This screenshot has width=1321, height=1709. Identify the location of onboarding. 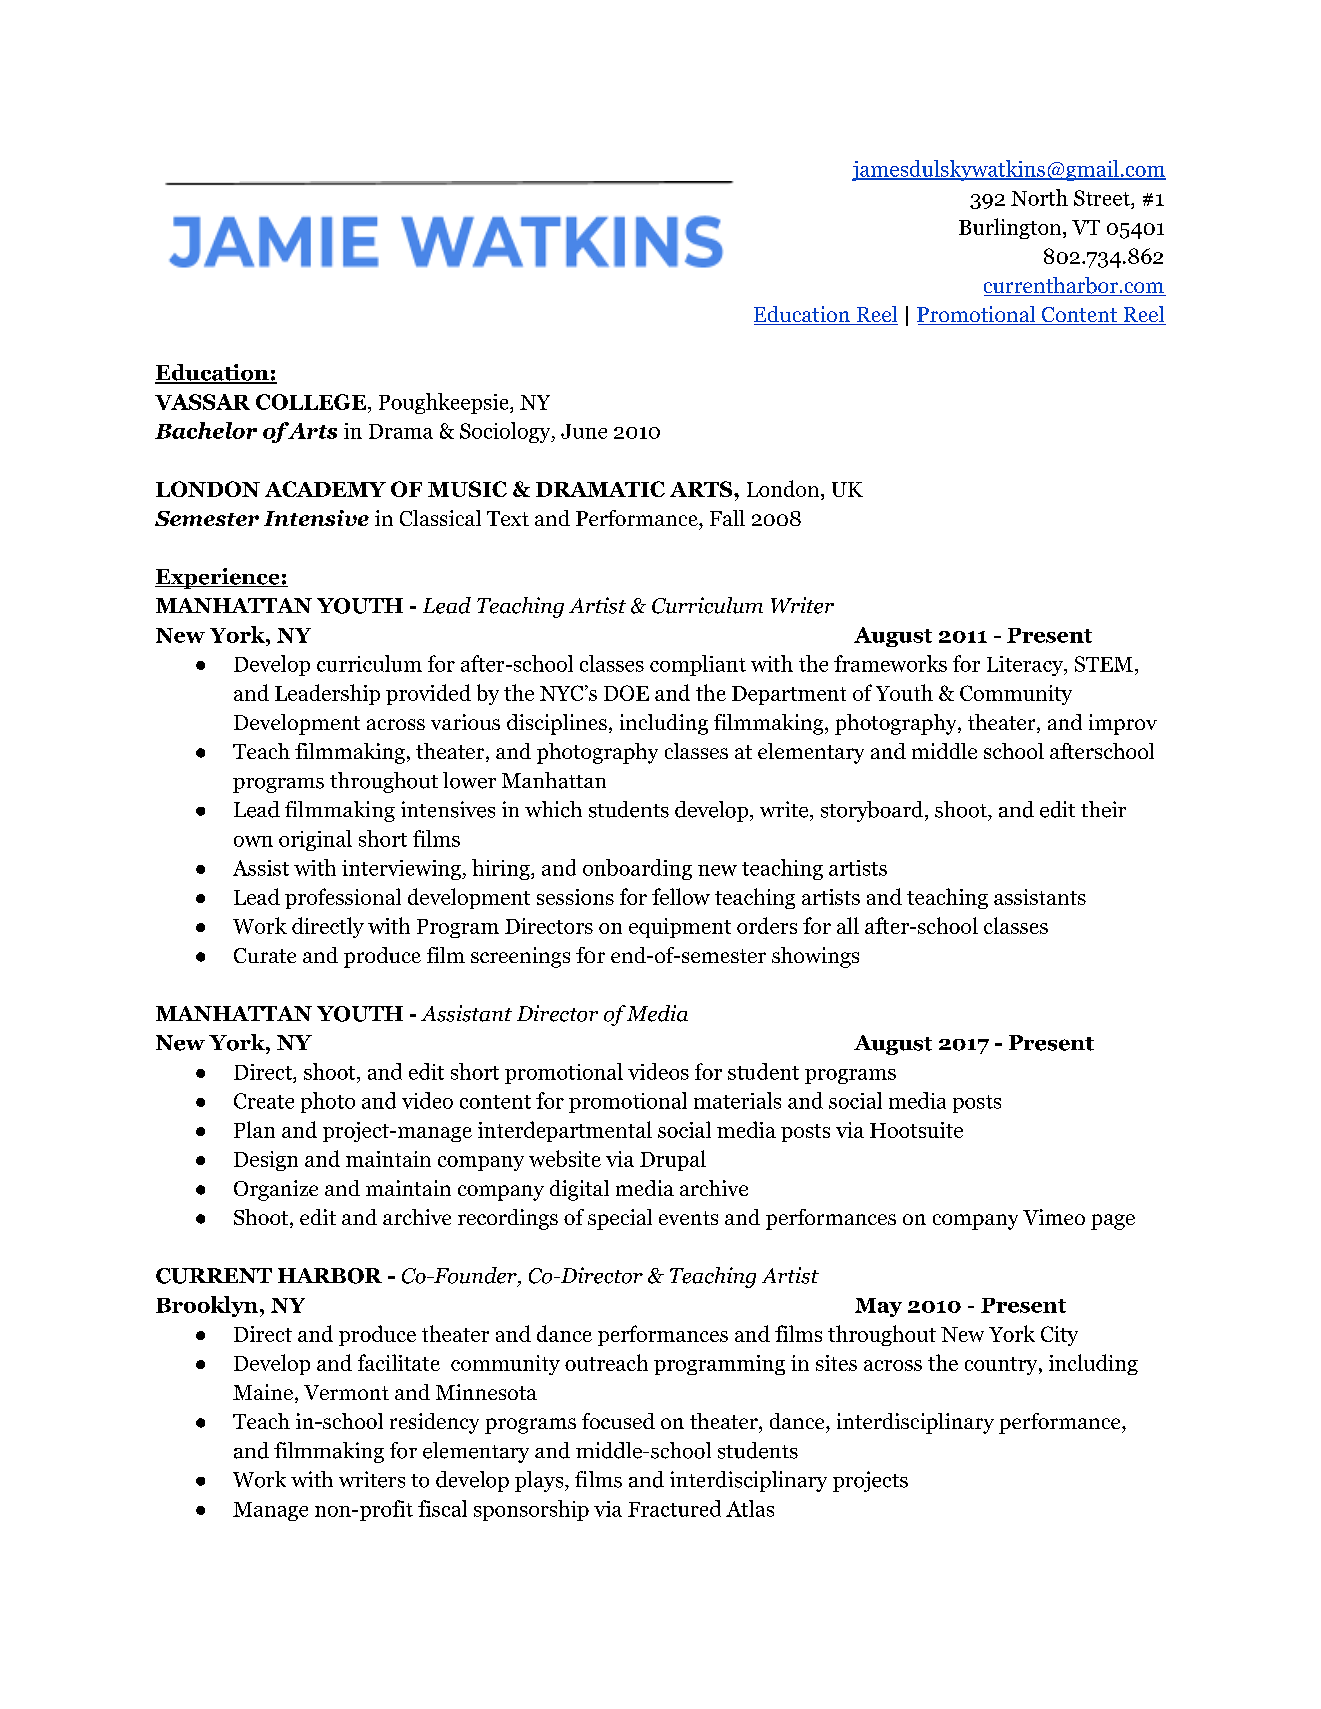
(637, 869).
